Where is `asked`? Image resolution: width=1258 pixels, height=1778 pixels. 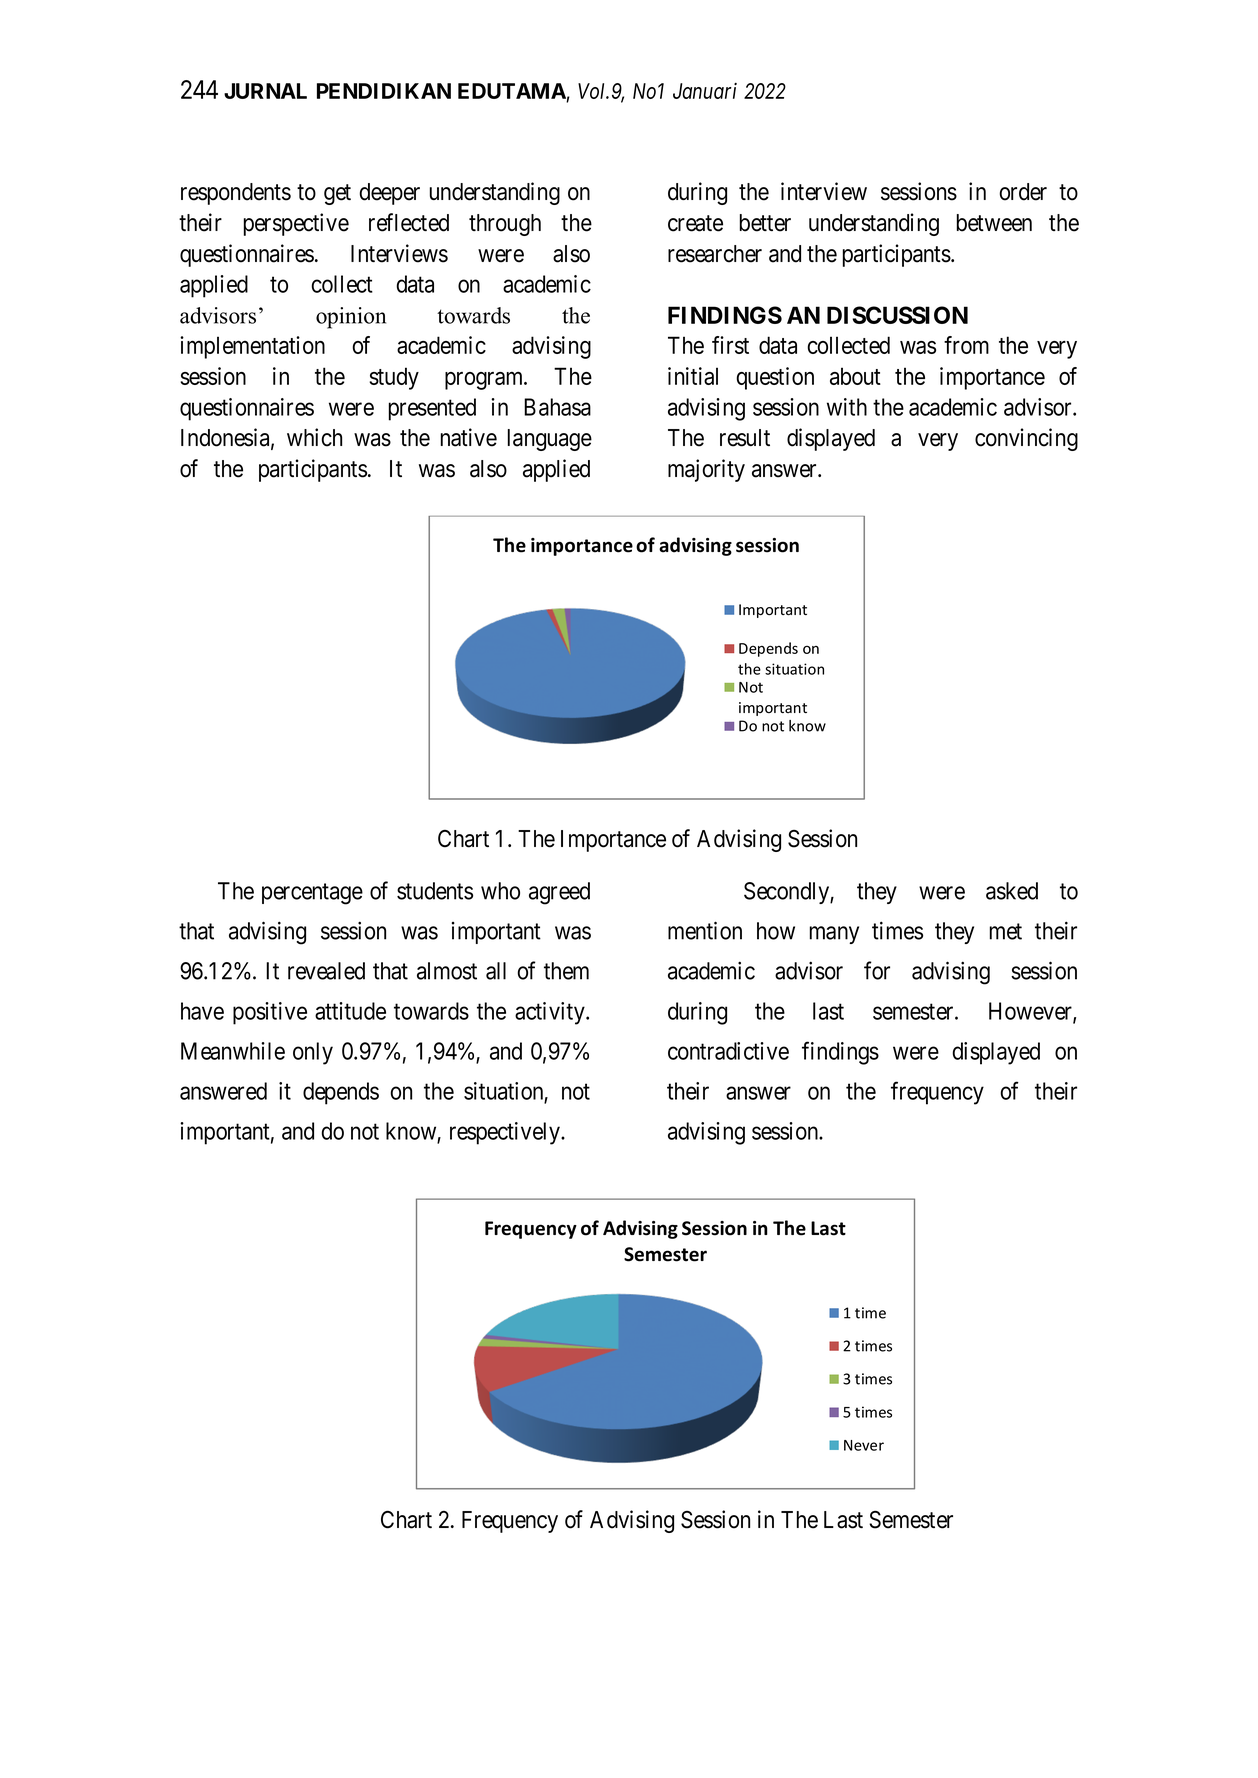 asked is located at coordinates (1012, 891).
